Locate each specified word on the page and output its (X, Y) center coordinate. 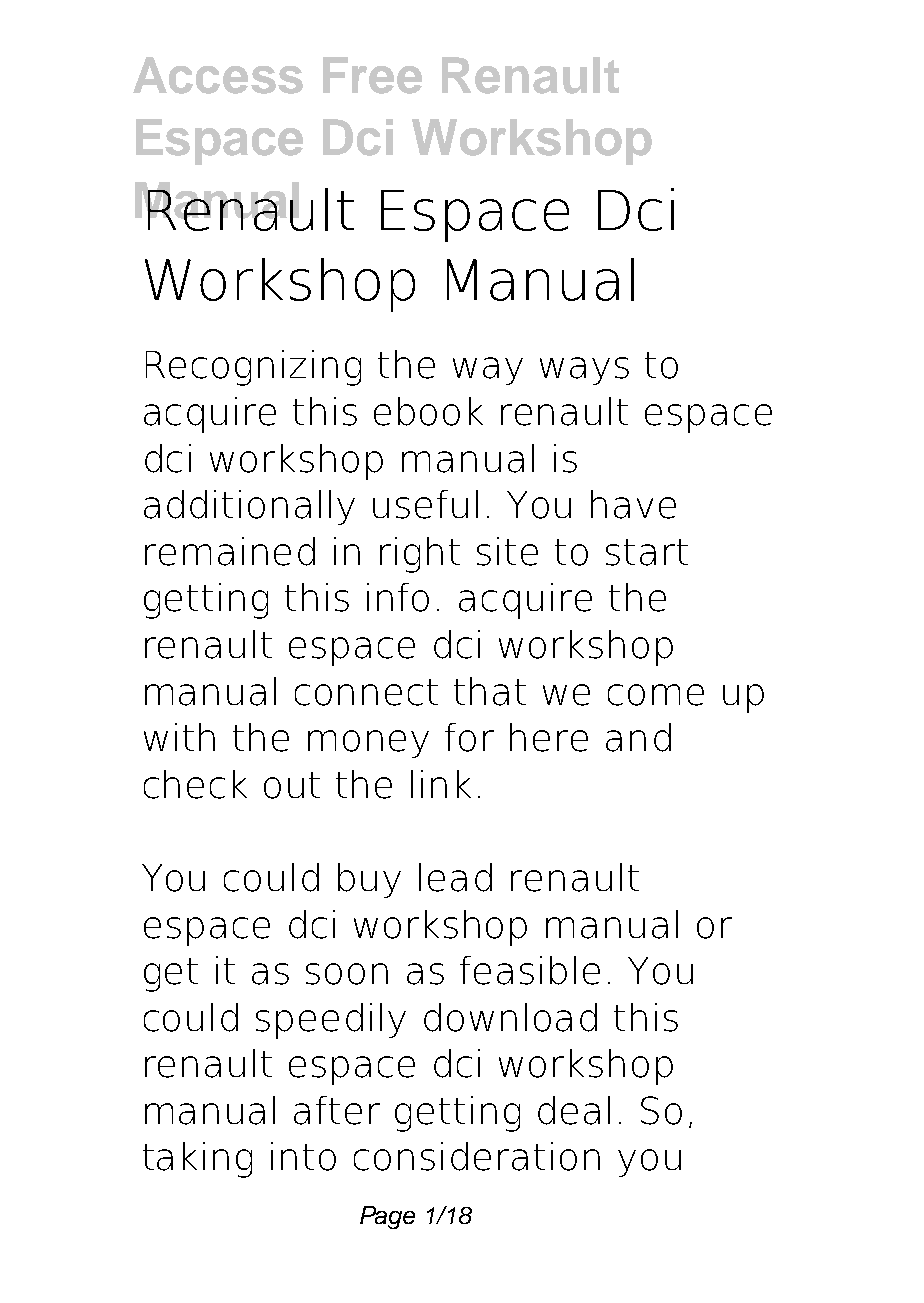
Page (387, 1217)
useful (425, 504)
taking (197, 1160)
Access (218, 75)
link (441, 784)
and (638, 737)
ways (584, 371)
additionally (249, 507)
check (195, 784)
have (633, 504)
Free (372, 75)
